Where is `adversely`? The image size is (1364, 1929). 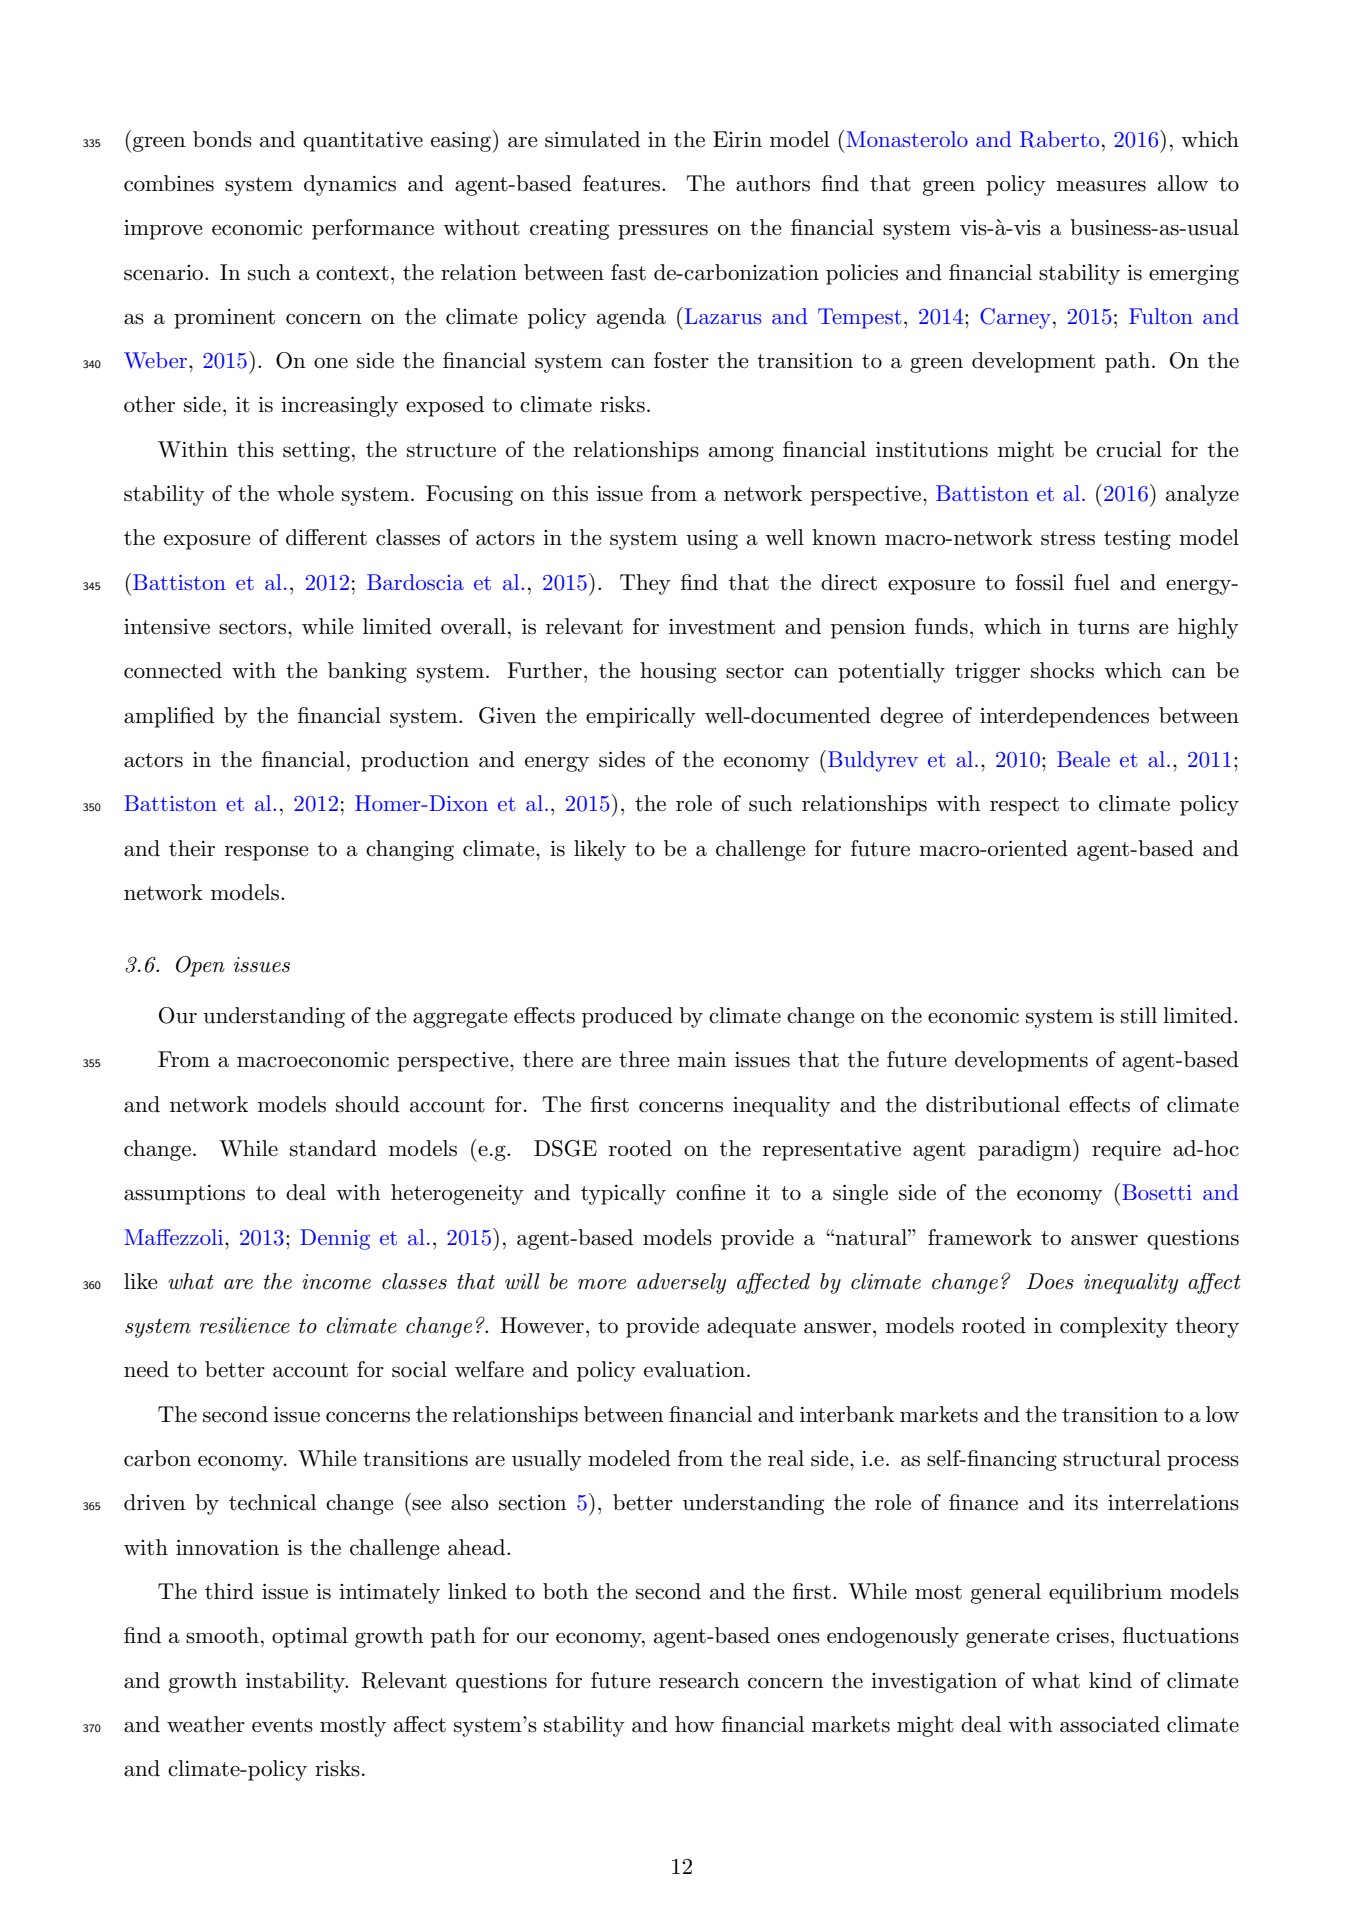 adversely is located at coordinates (681, 1283).
